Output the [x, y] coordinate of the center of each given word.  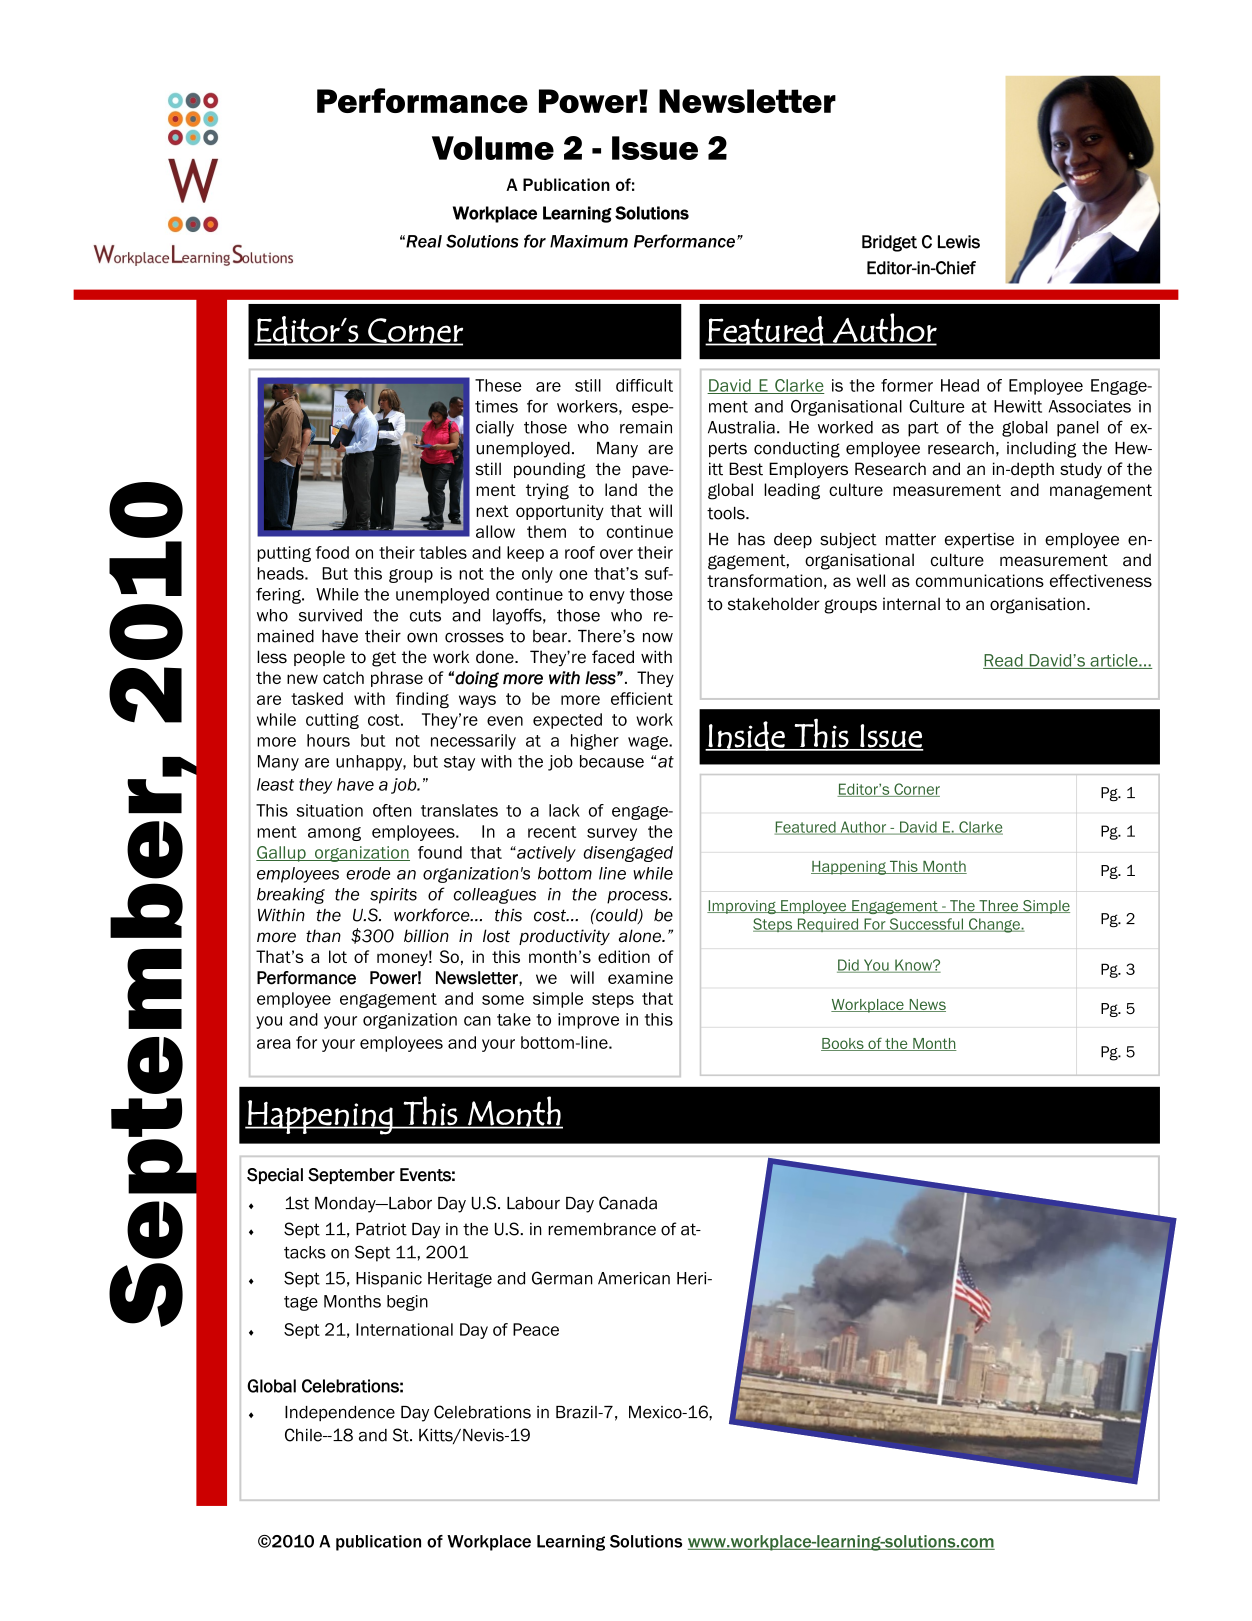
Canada [628, 1203]
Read [1004, 661]
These [498, 385]
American [634, 1278]
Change [994, 925]
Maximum [589, 241]
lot [338, 956]
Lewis [959, 242]
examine [640, 977]
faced [613, 657]
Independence [340, 1413]
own [422, 638]
